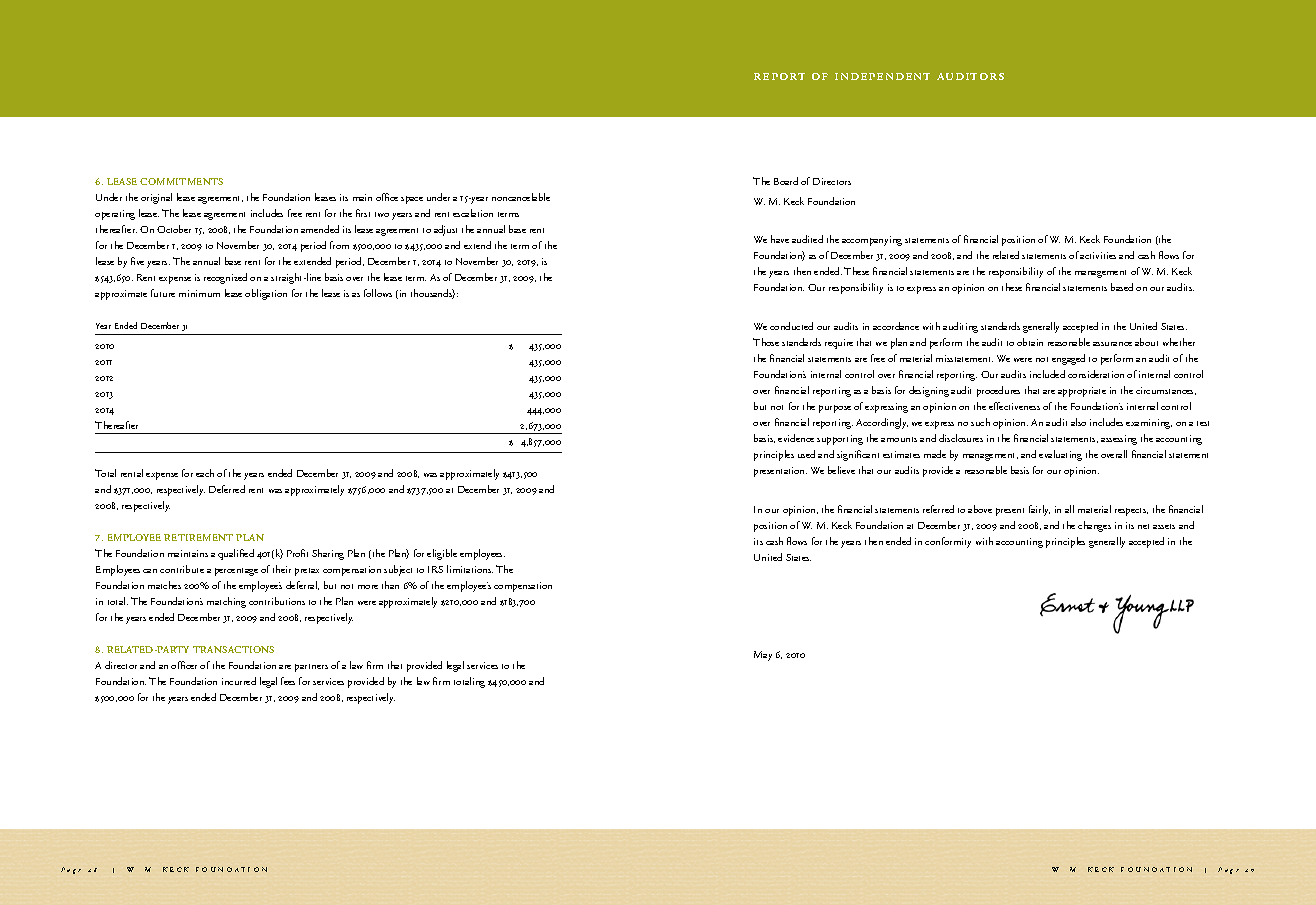 This page has height=905, width=1316. I want to click on May, so click(763, 656).
